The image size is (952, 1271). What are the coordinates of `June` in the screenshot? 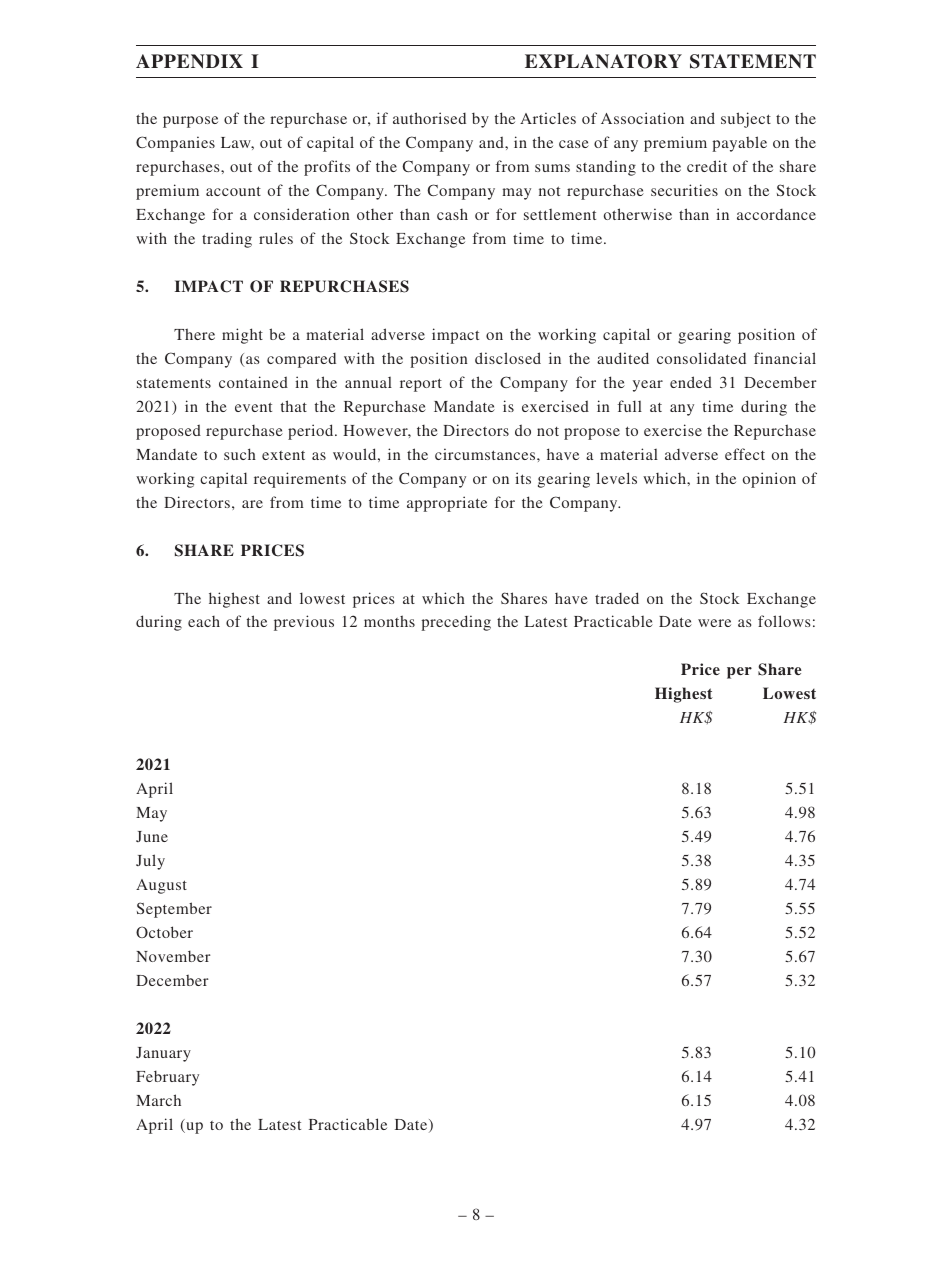 It's located at (152, 836).
